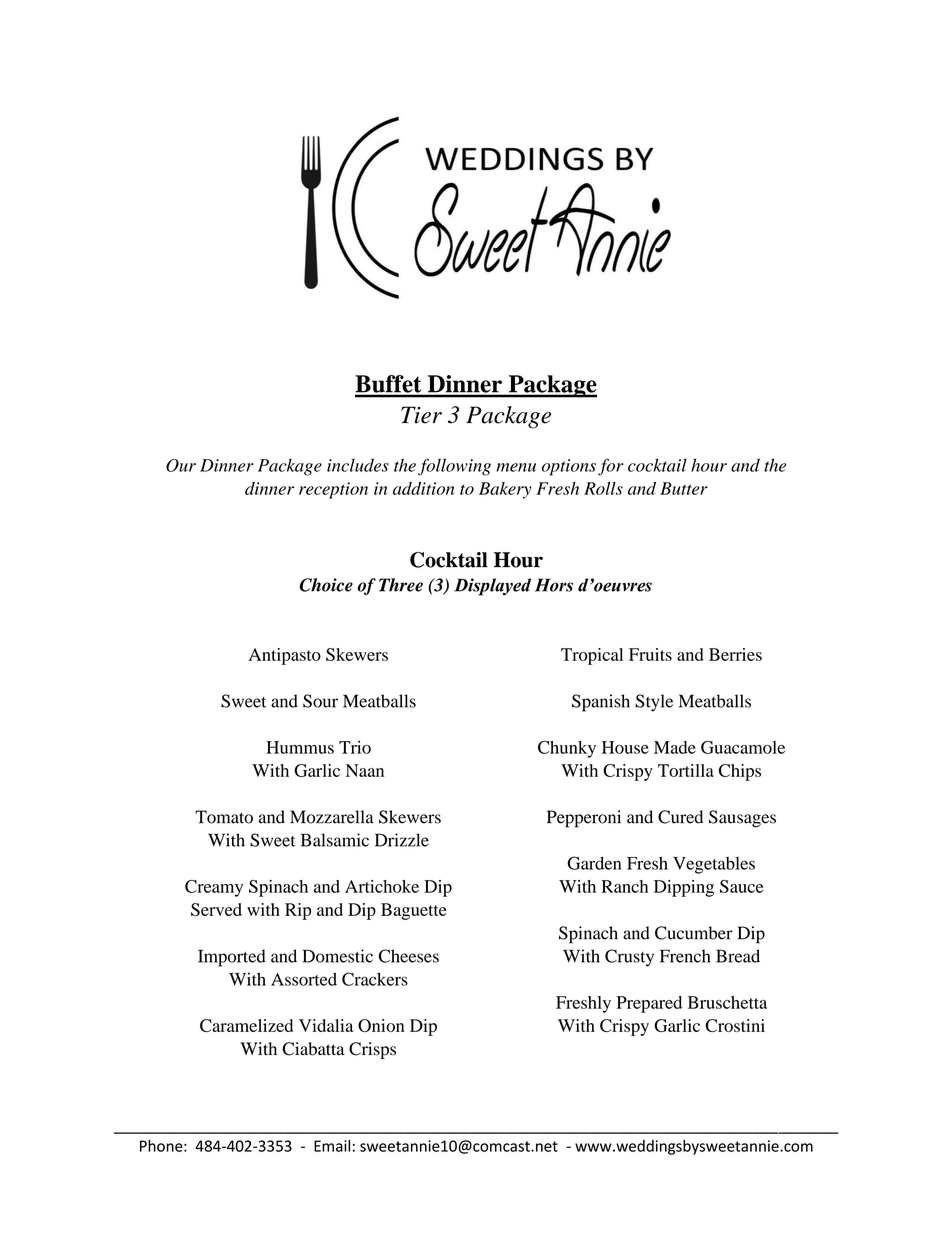 This image has width=952, height=1233. Describe the element at coordinates (611, 467) in the image. I see `for` at that location.
